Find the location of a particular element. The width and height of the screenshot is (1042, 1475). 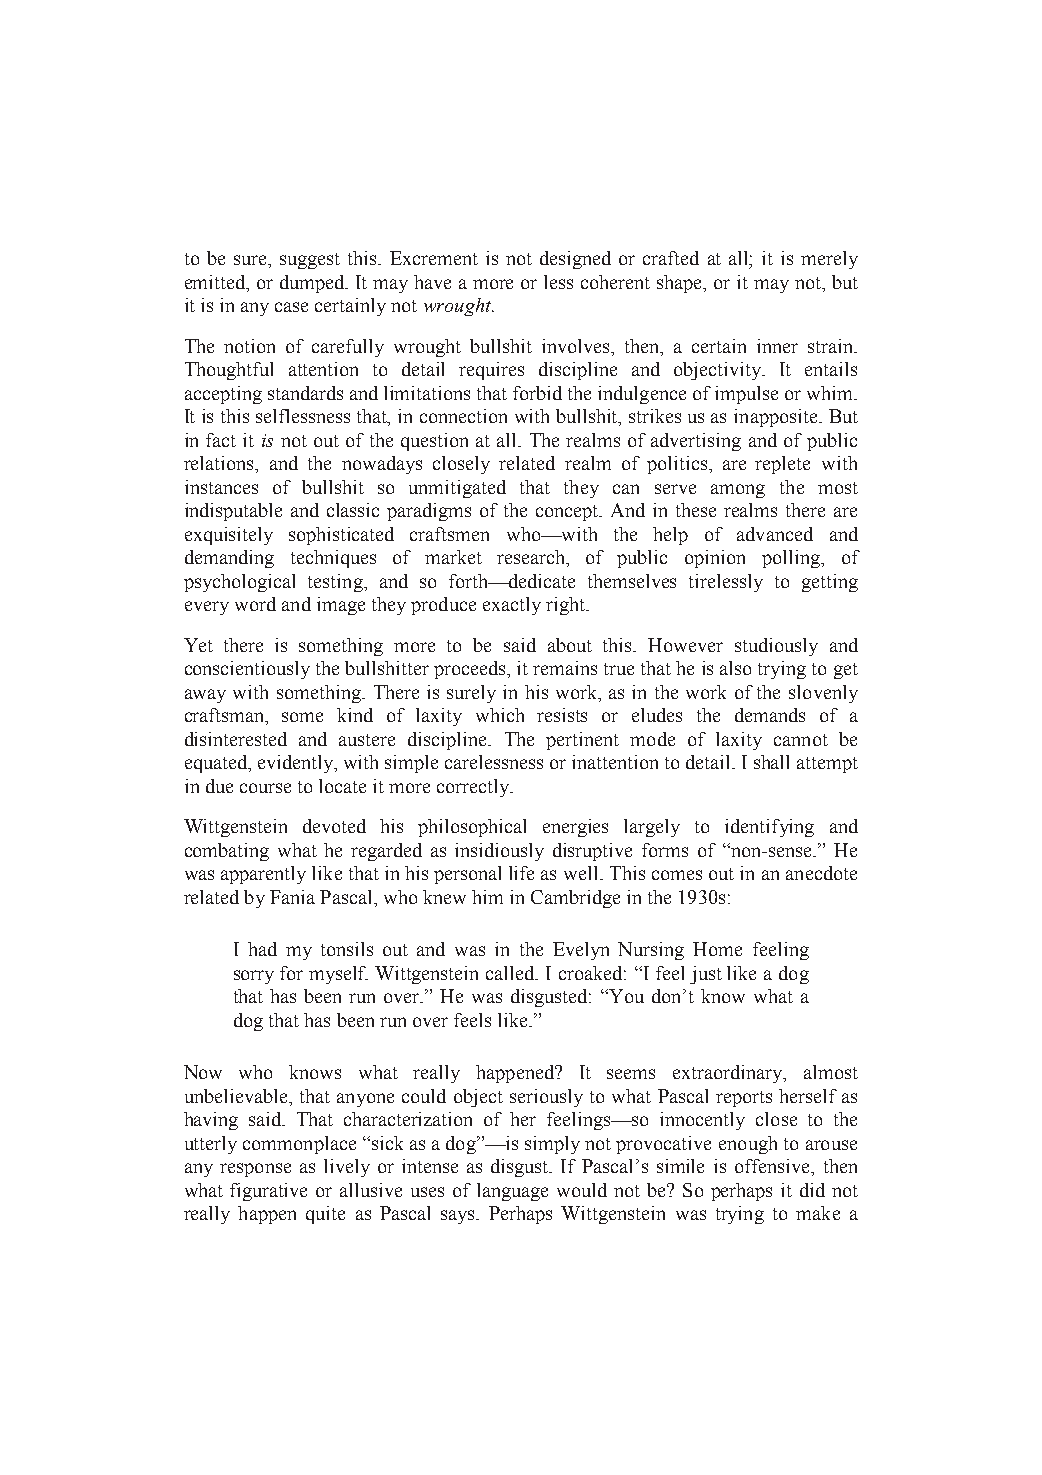

disinterested is located at coordinates (236, 739).
